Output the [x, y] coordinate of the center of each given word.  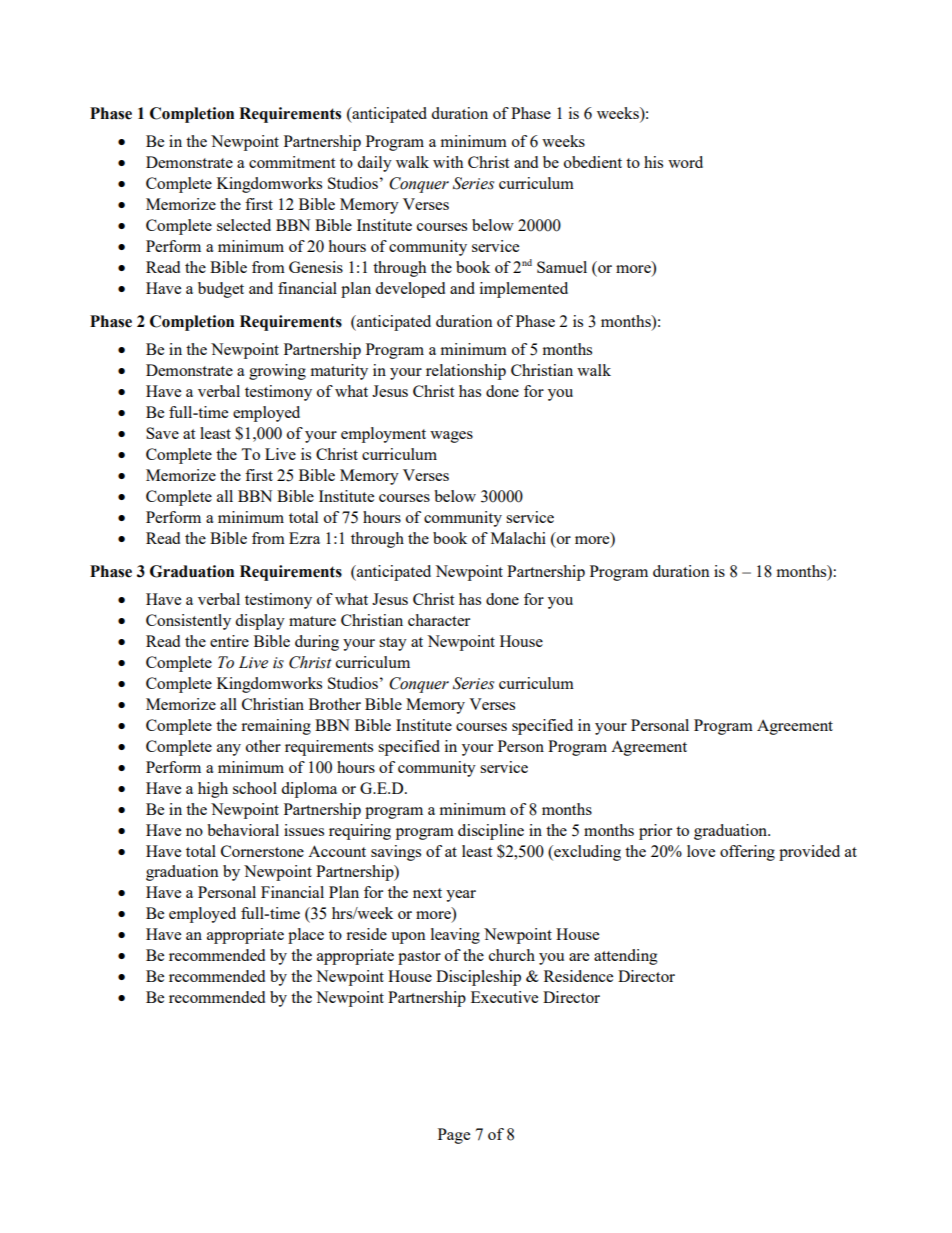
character [439, 620]
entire [229, 641]
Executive [504, 997]
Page [454, 1136]
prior [655, 832]
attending [626, 957]
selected [244, 225]
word [685, 162]
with [448, 162]
